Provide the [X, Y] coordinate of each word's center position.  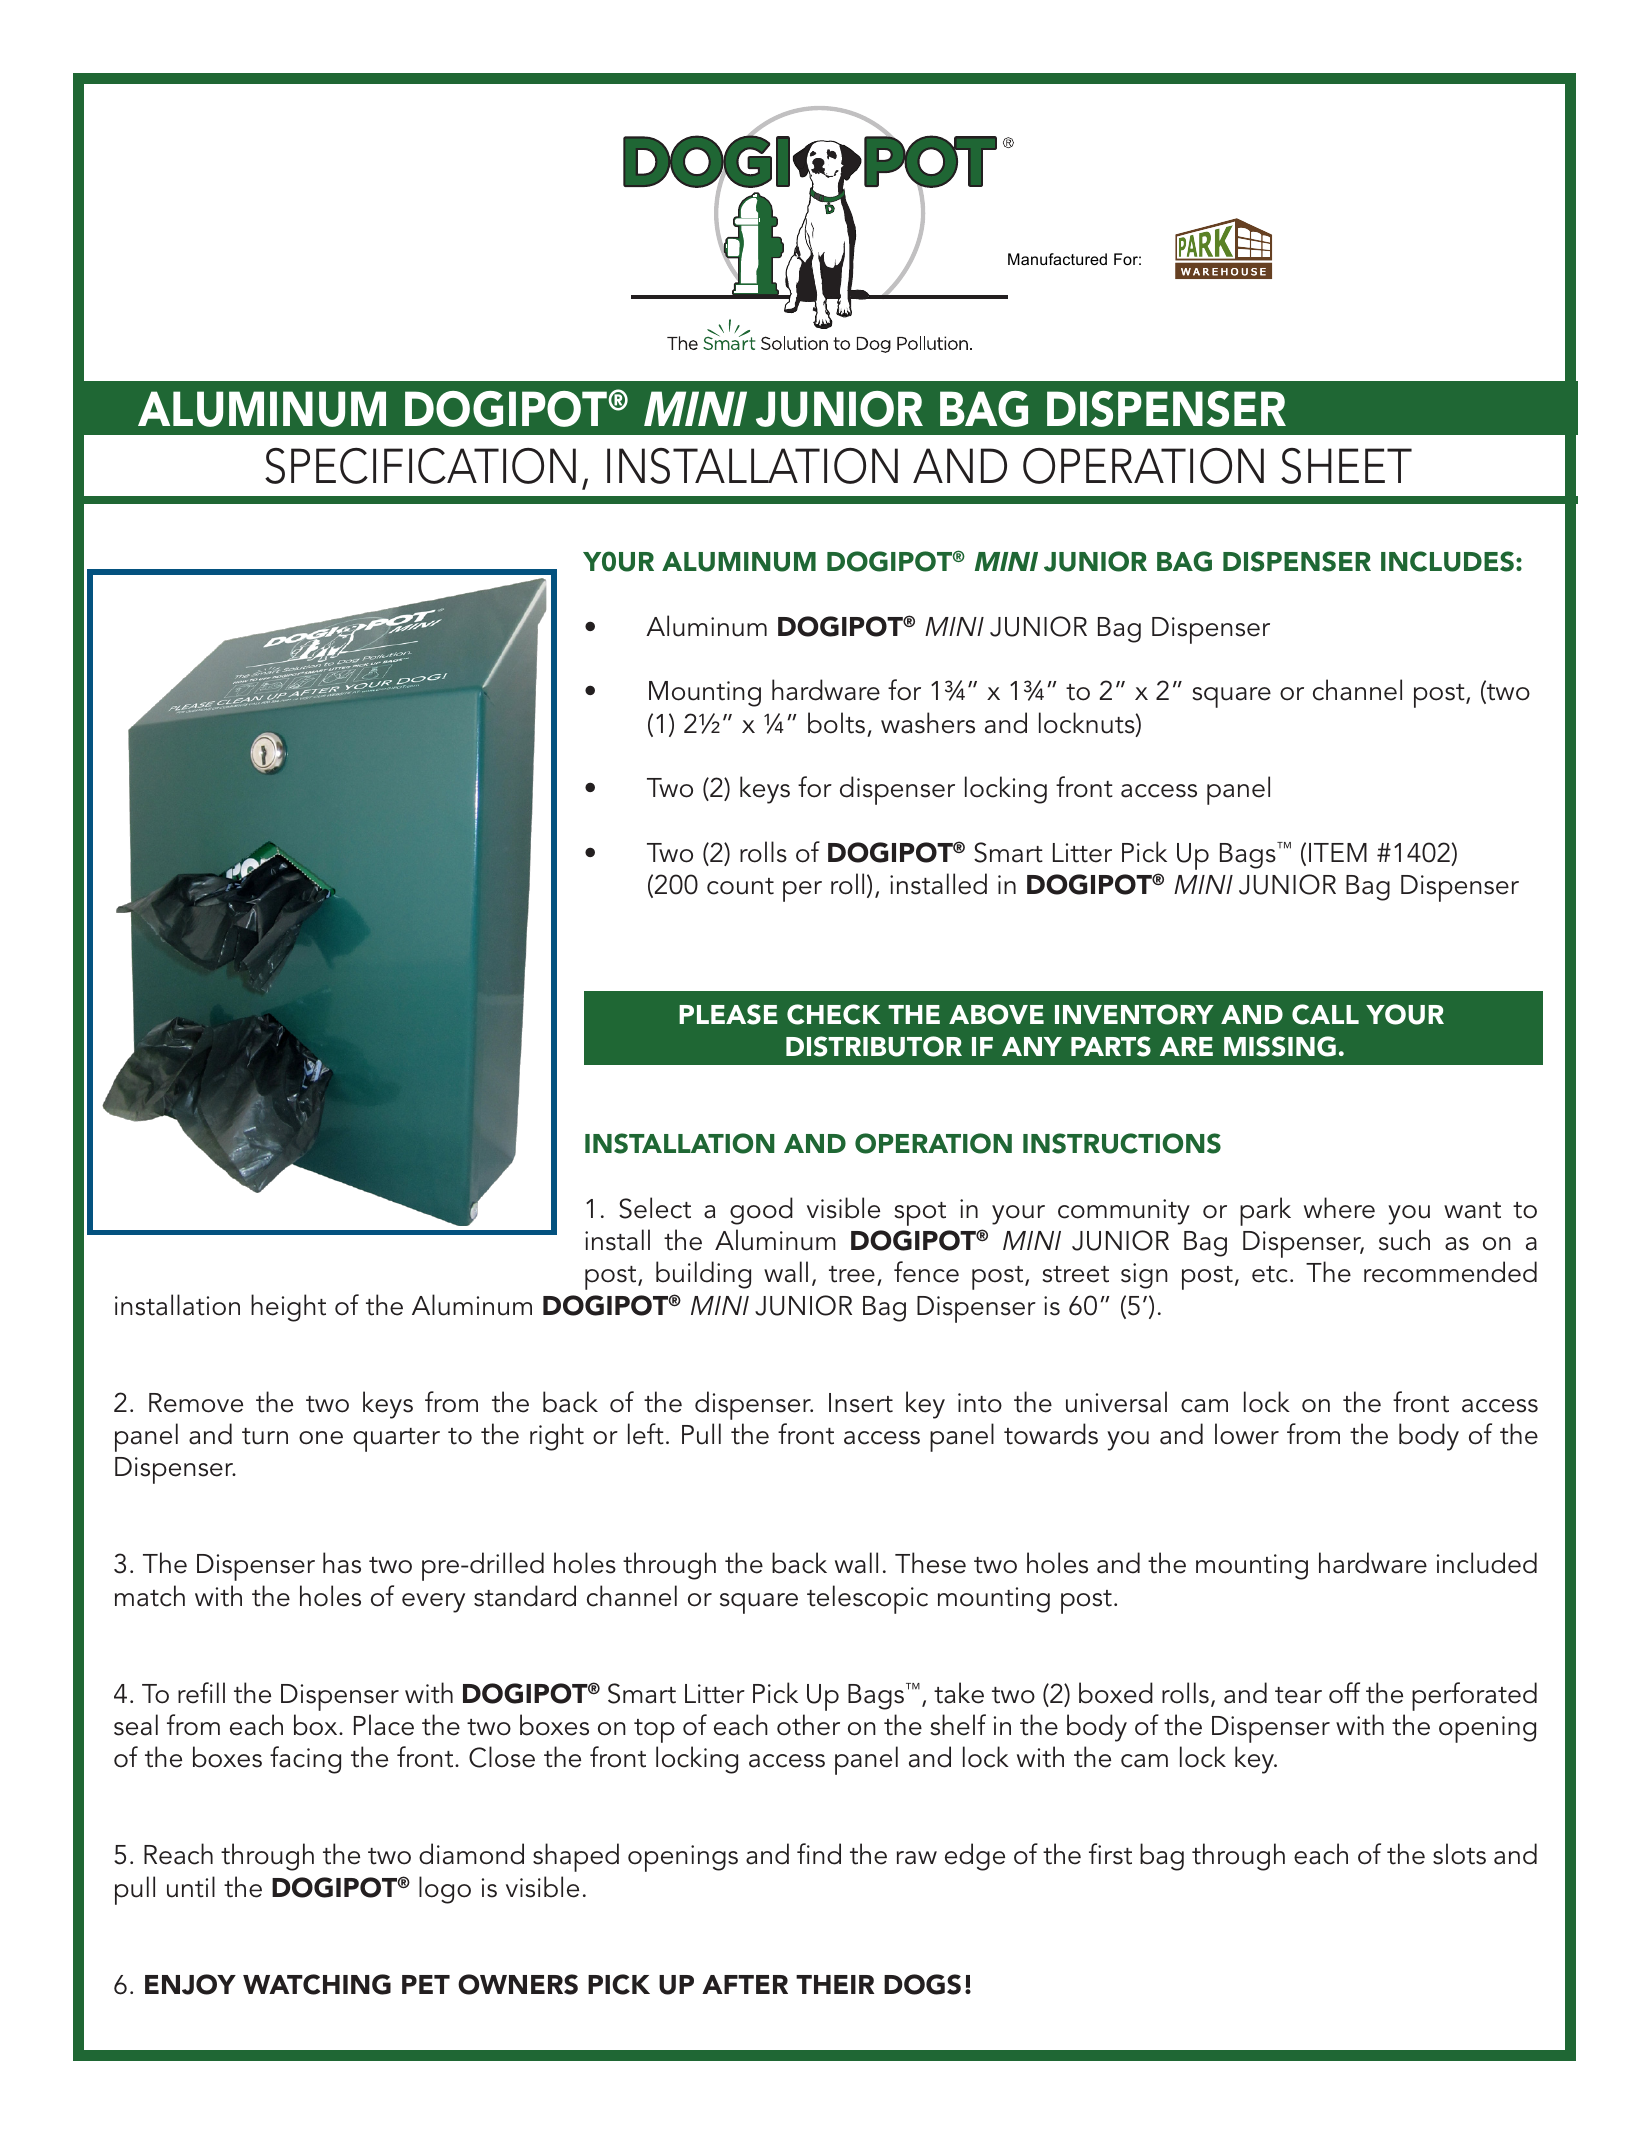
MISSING [1280, 1046]
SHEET [1346, 466]
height [288, 1308]
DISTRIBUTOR [874, 1046]
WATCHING [317, 1984]
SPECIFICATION [420, 466]
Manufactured [1057, 259]
